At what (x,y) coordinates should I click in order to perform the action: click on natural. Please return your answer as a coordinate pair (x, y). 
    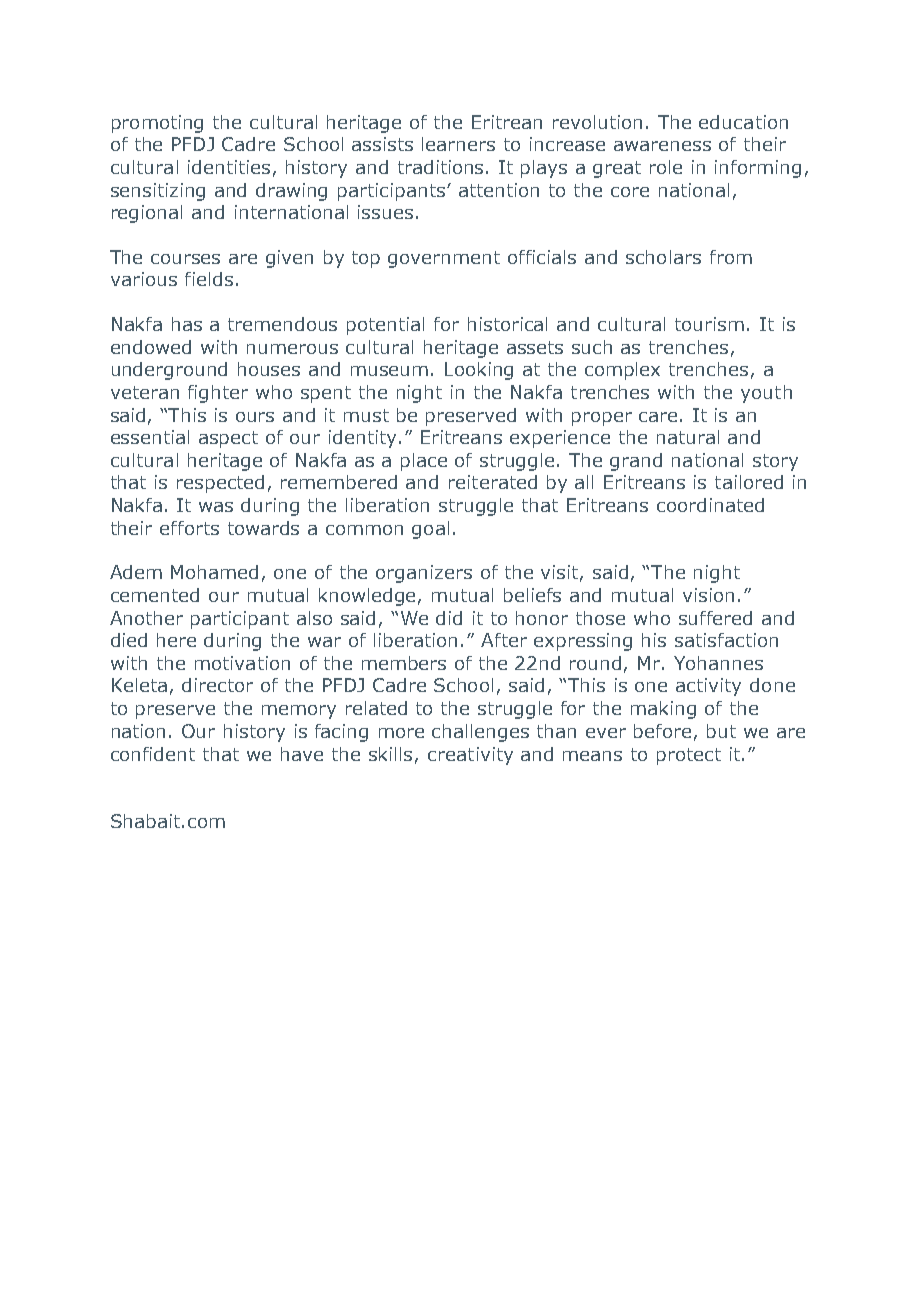
    Looking at the image, I should click on (688, 437).
